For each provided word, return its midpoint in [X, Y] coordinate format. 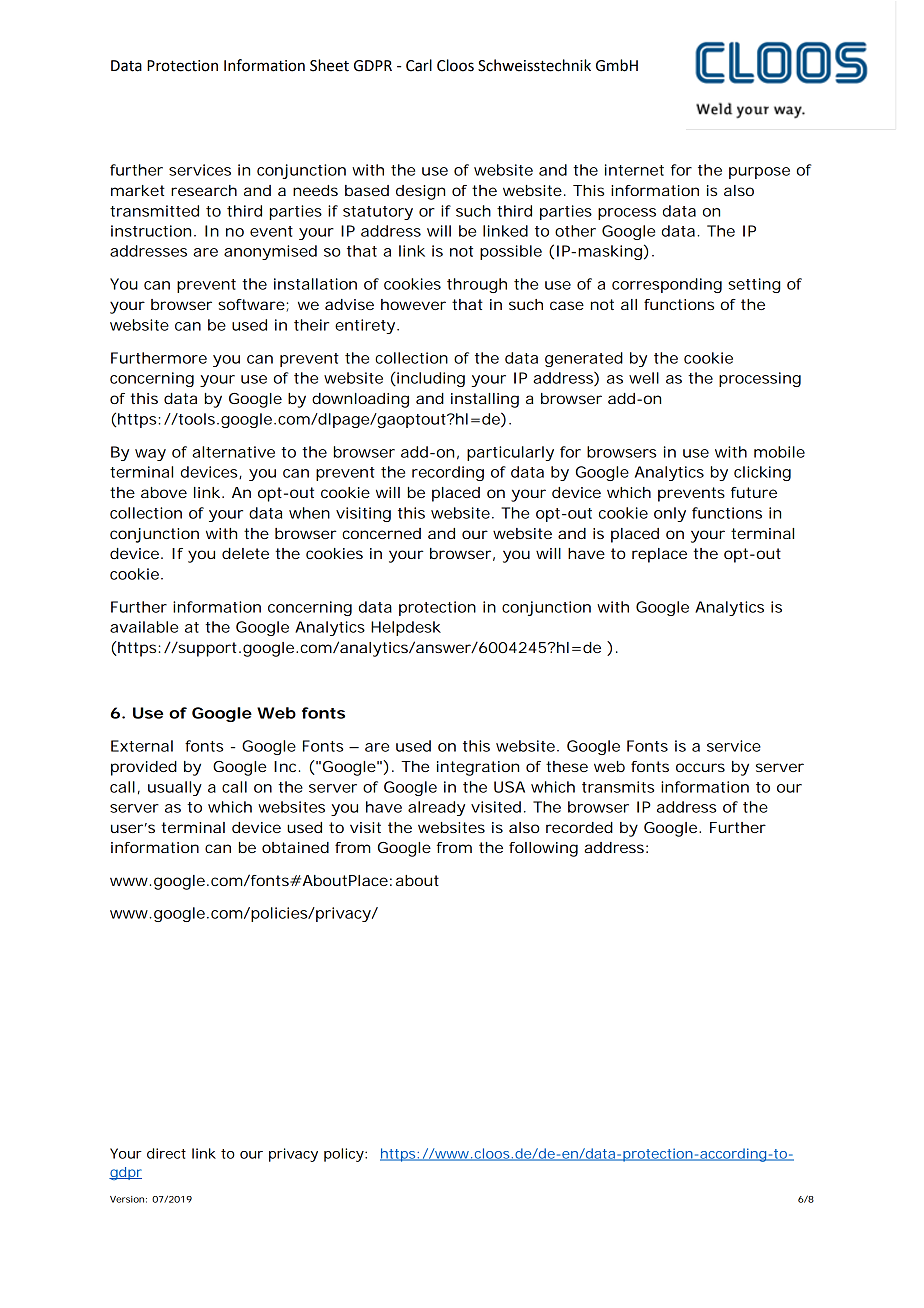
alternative [233, 452]
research [204, 190]
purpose [759, 173]
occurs [700, 767]
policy [345, 1155]
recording [448, 473]
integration [478, 768]
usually [175, 788]
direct [166, 1153]
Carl [419, 65]
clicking [762, 473]
